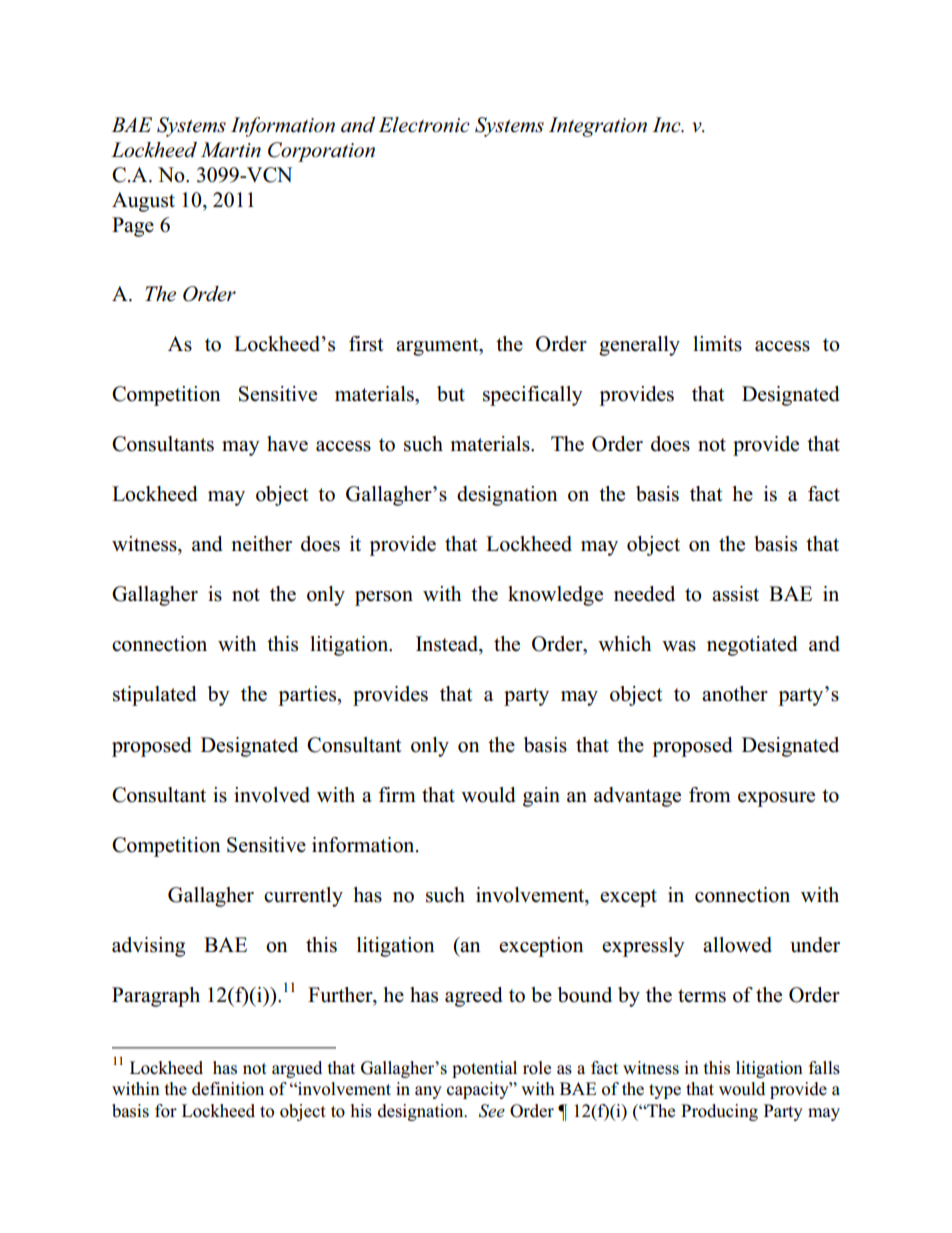 This screenshot has width=952, height=1233. What do you see at coordinates (488, 795) in the screenshot?
I see `would` at bounding box center [488, 795].
